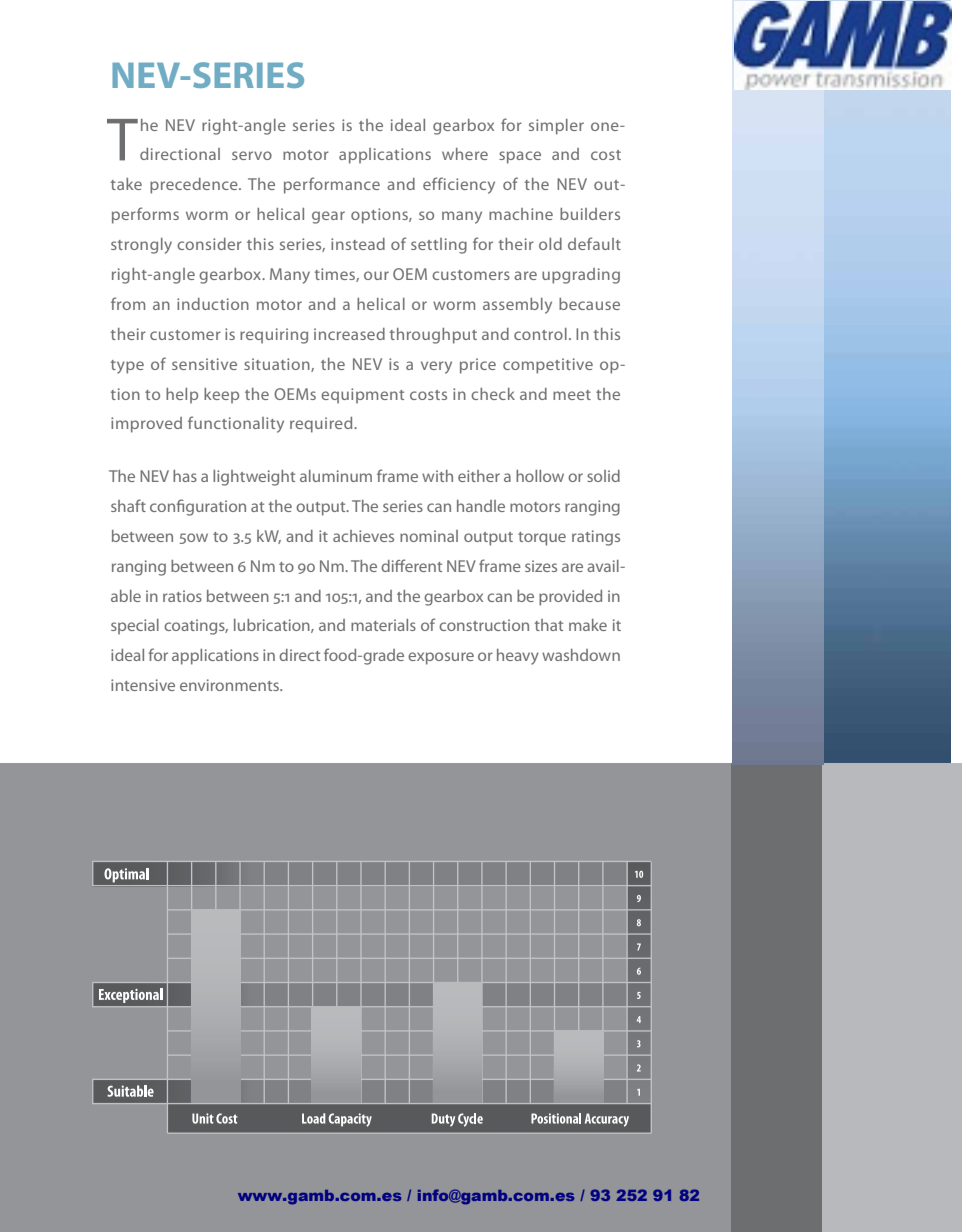 Image resolution: width=962 pixels, height=1232 pixels. Describe the element at coordinates (128, 303) in the screenshot. I see `from` at that location.
